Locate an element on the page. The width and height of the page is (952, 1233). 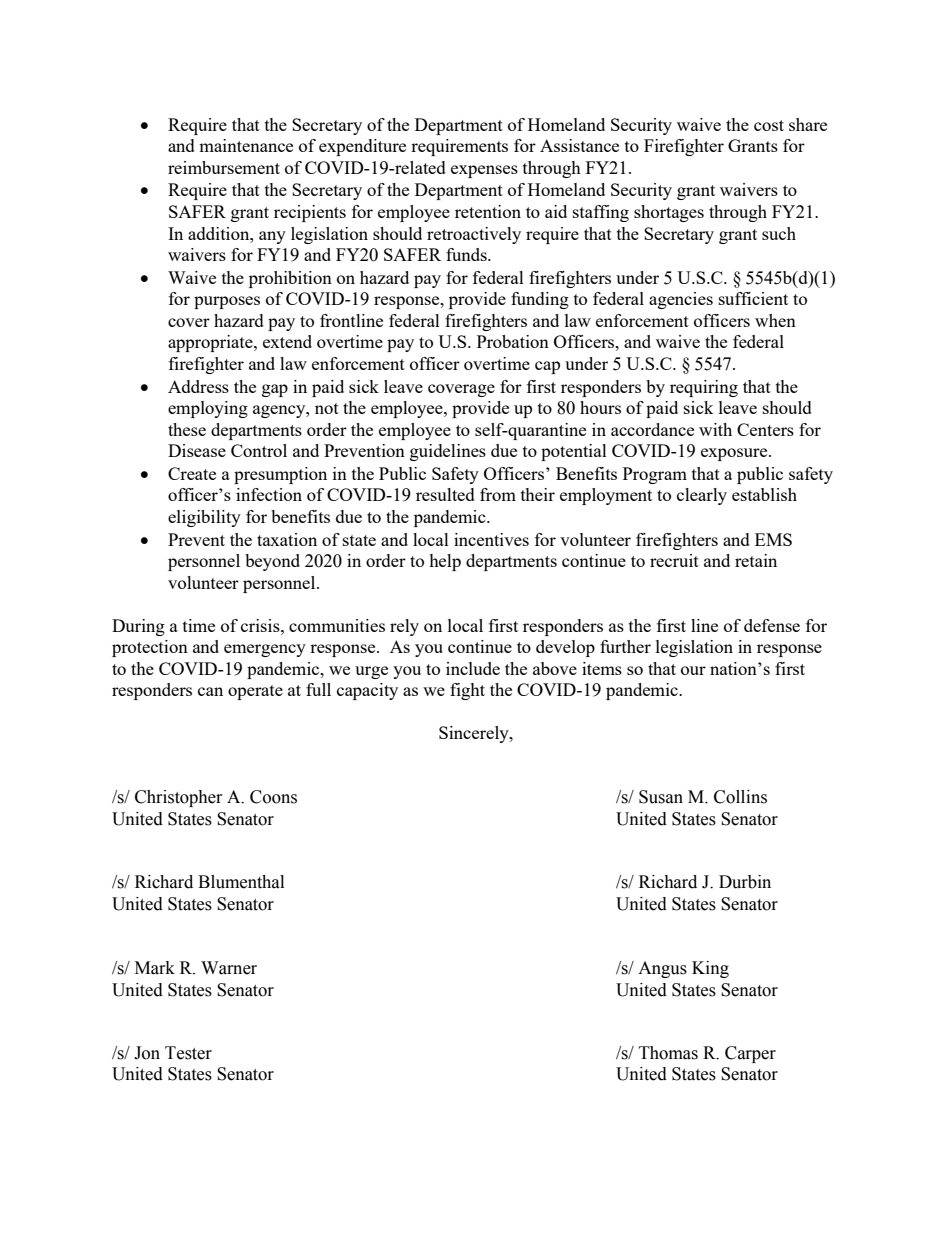
you is located at coordinates (429, 650).
